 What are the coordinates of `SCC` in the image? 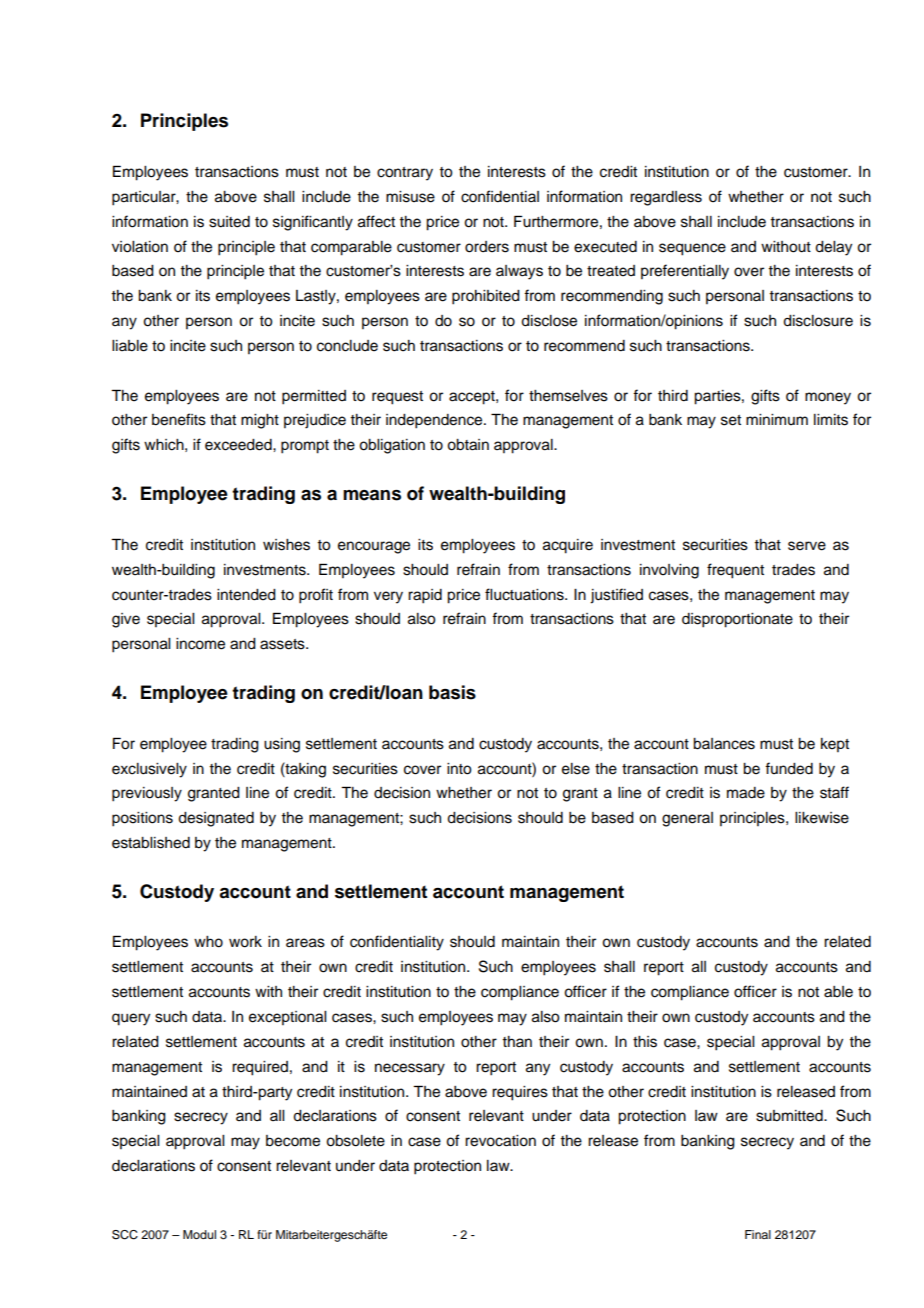 It's located at (125, 1235).
